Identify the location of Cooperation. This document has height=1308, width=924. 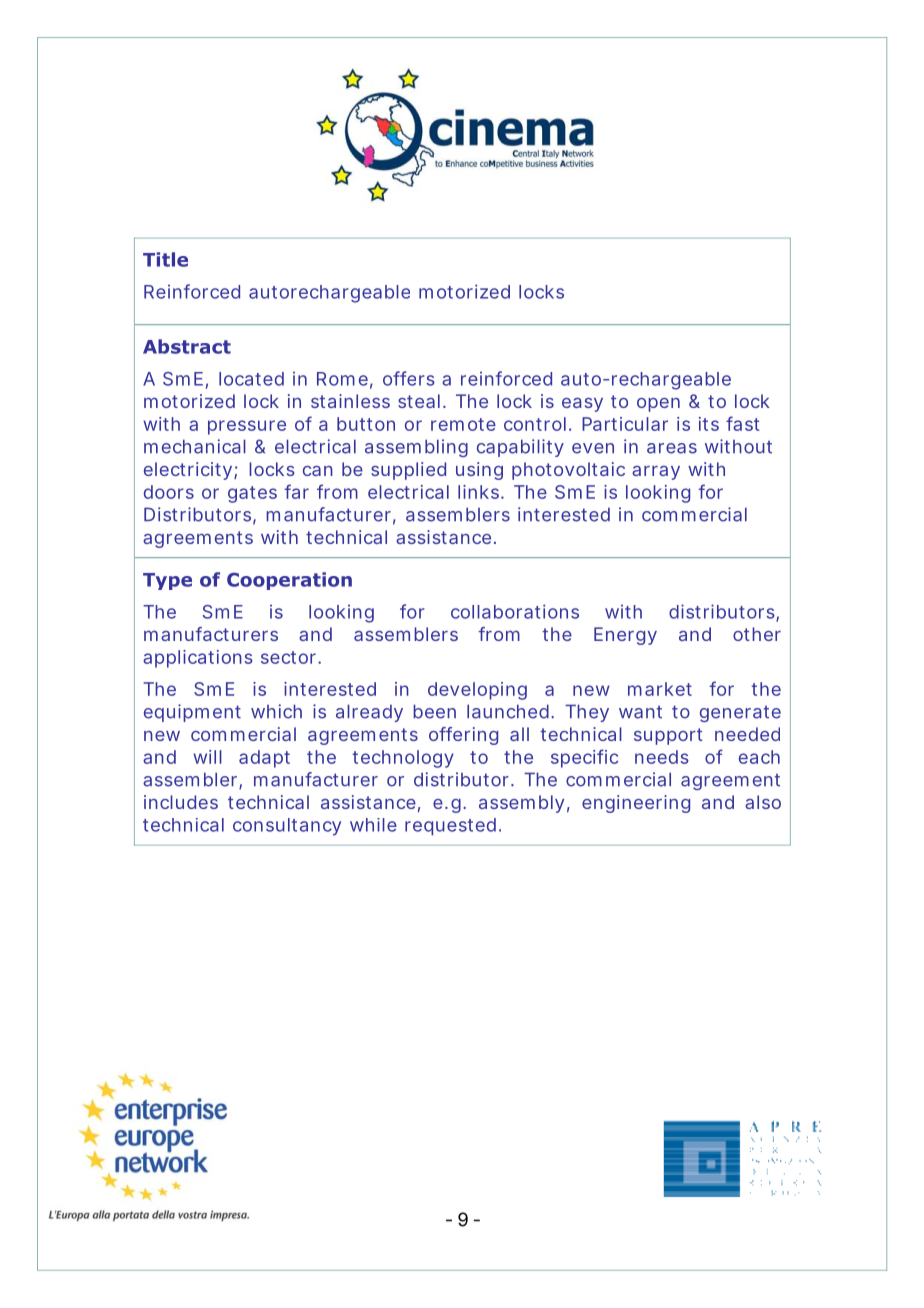
(289, 581).
